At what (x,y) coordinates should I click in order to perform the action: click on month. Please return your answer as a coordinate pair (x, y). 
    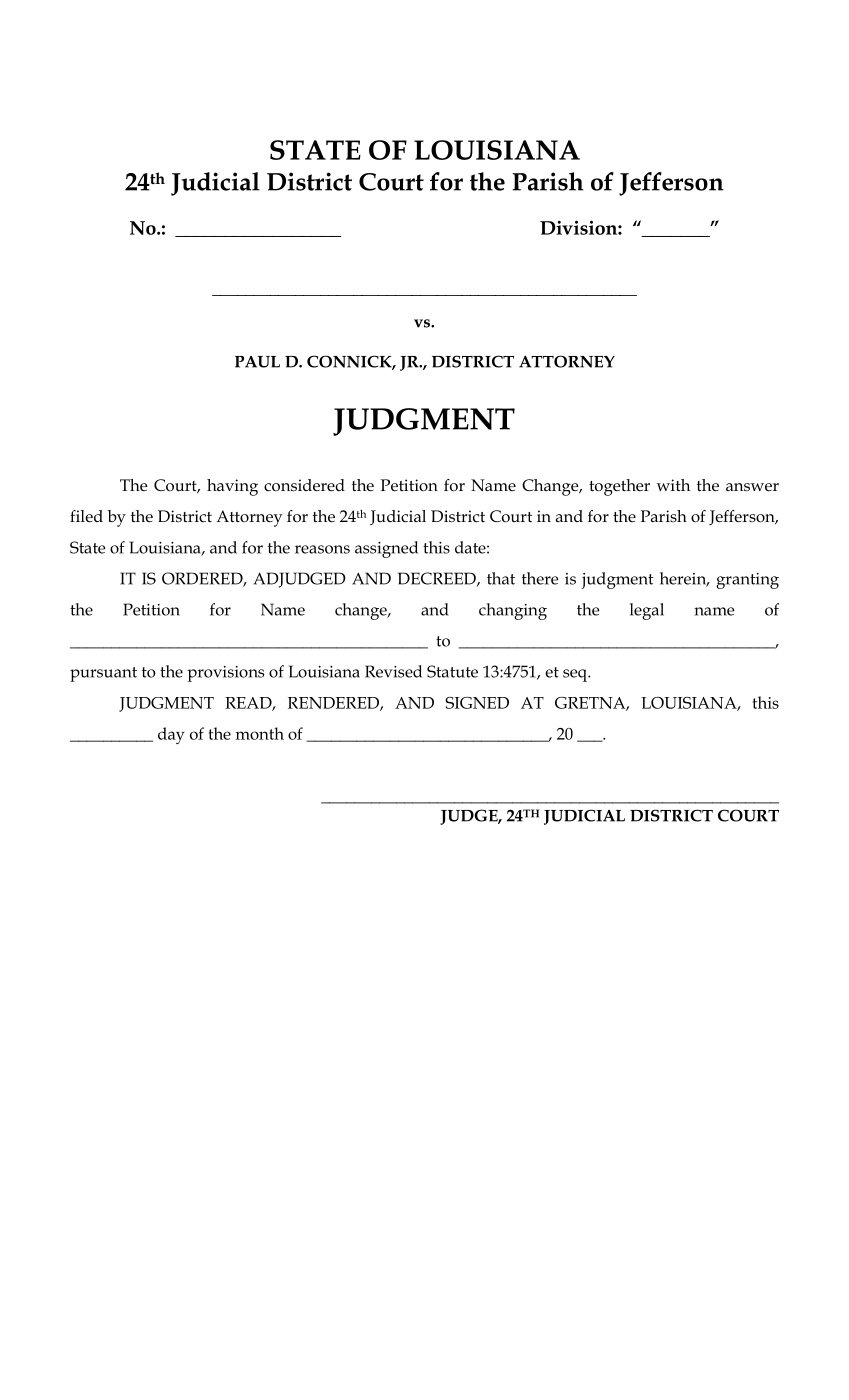
    Looking at the image, I should click on (260, 733).
